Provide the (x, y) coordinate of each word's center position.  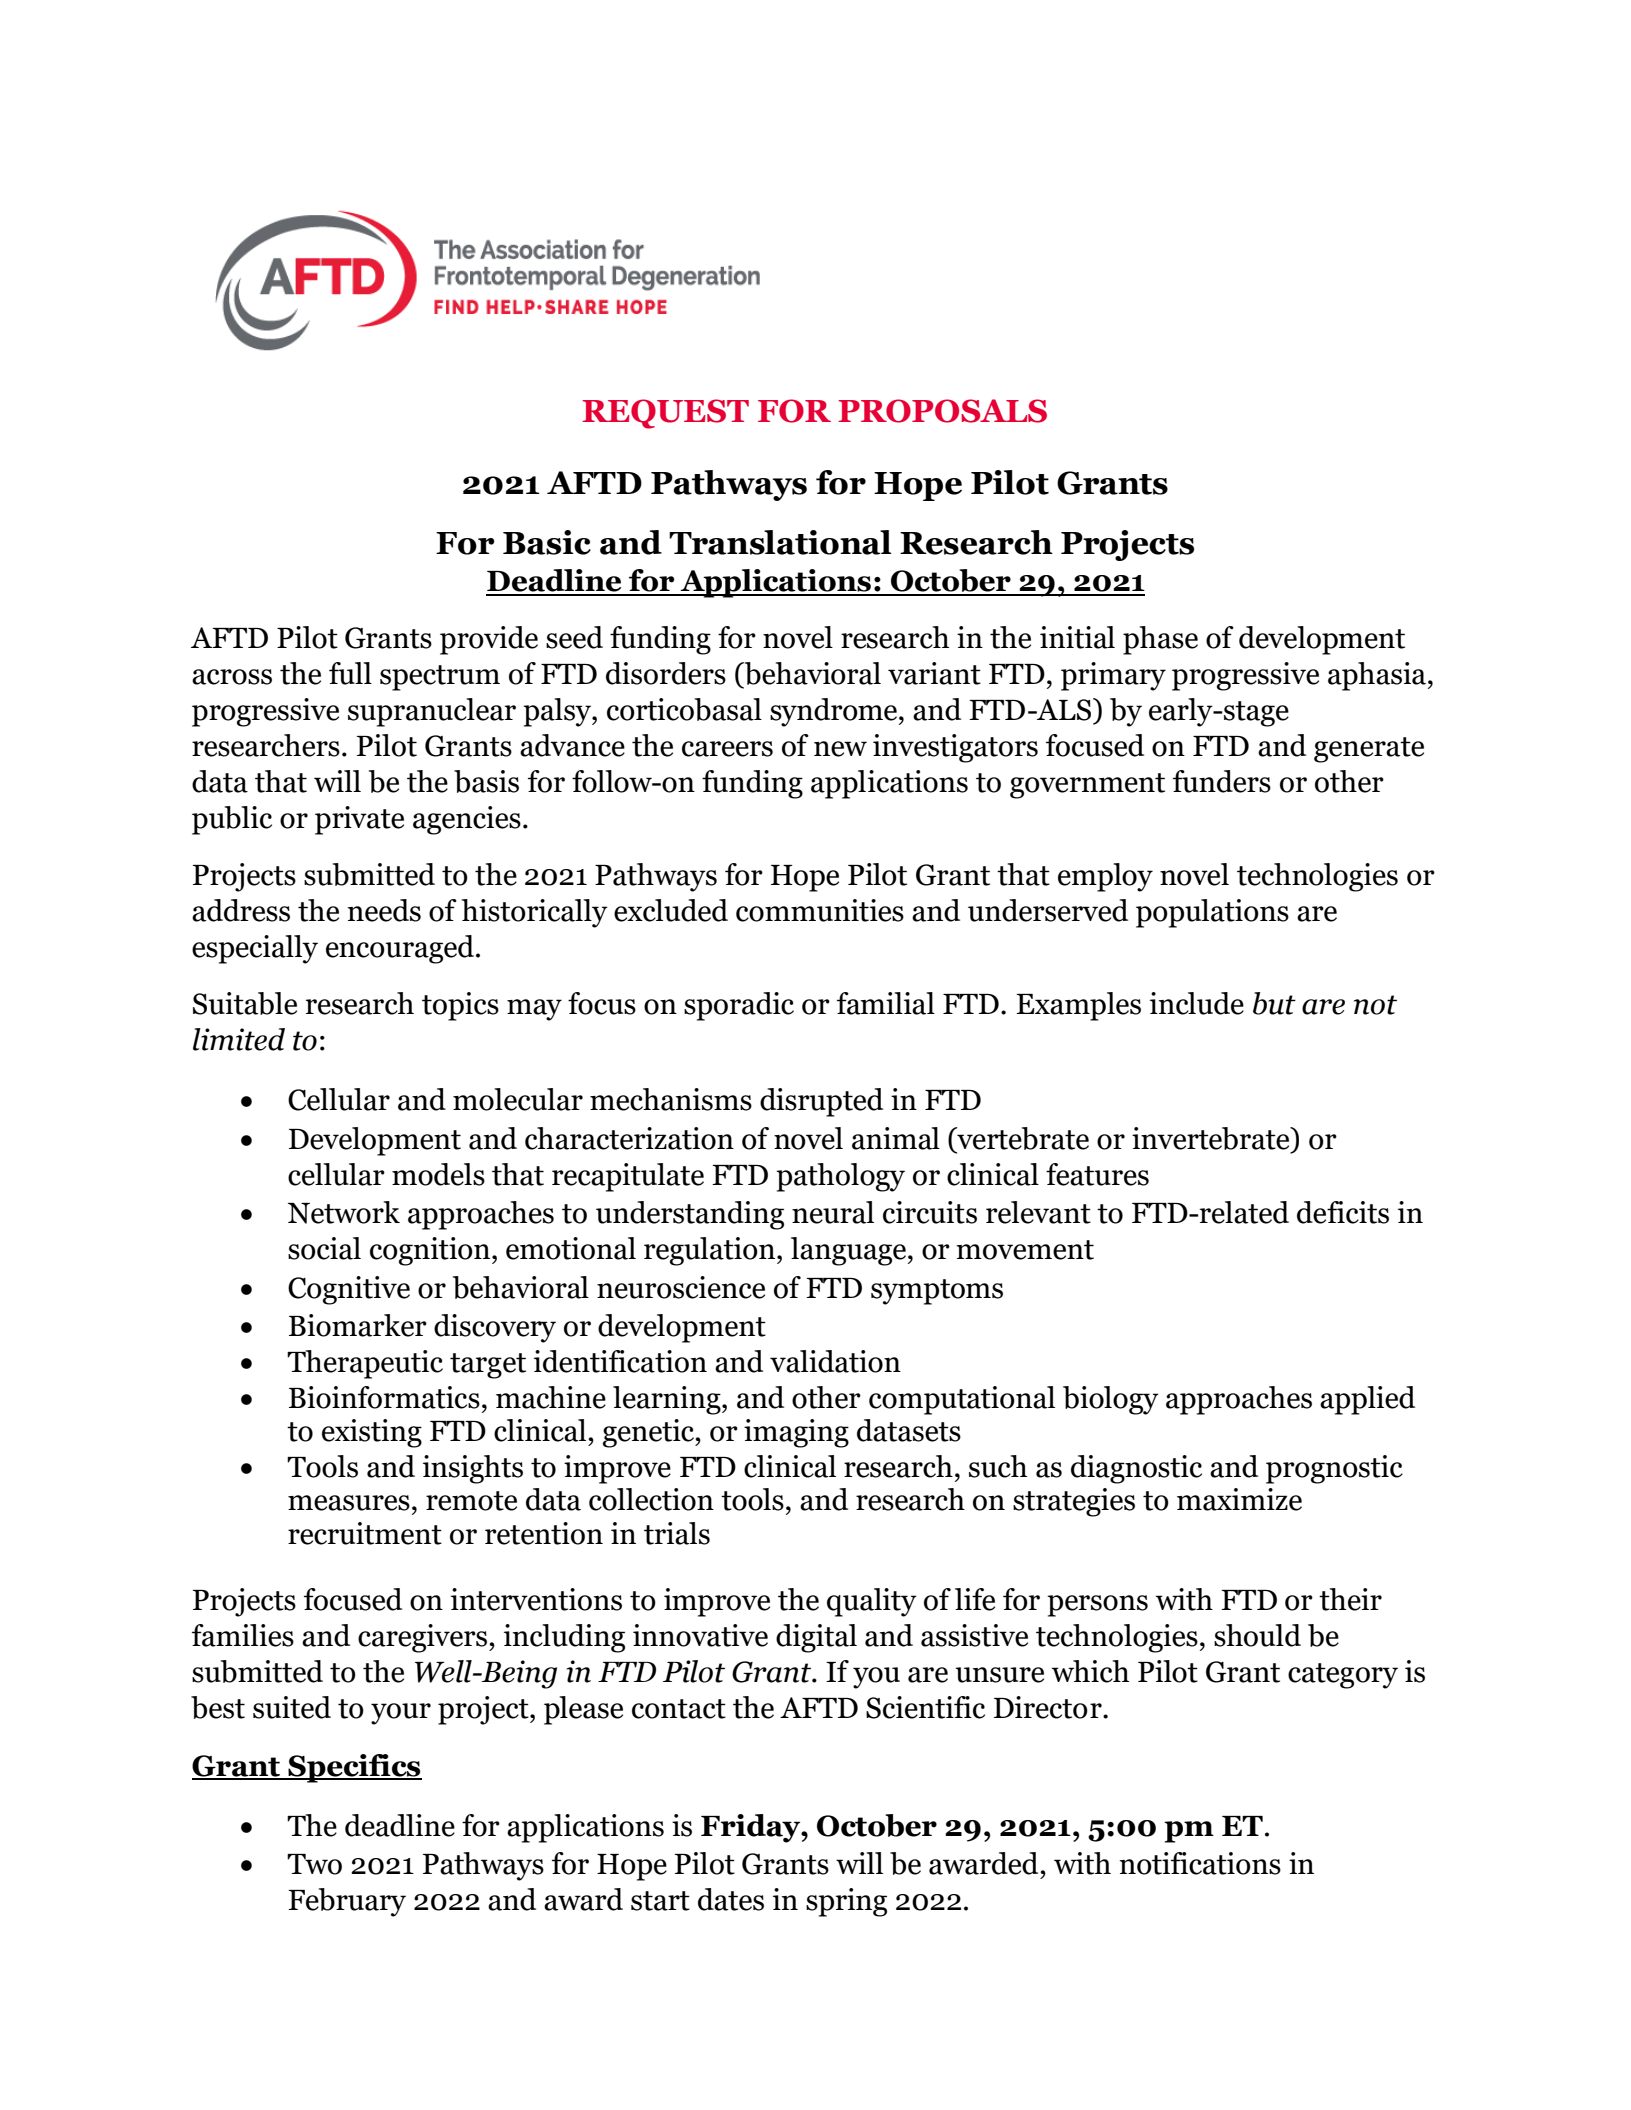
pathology (840, 1177)
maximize (1239, 1499)
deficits (1343, 1212)
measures (349, 1503)
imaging (796, 1433)
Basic (547, 542)
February (347, 1902)
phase (1160, 640)
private (359, 820)
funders (1222, 781)
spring (846, 1902)
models (438, 1174)
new (840, 749)
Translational (780, 542)
